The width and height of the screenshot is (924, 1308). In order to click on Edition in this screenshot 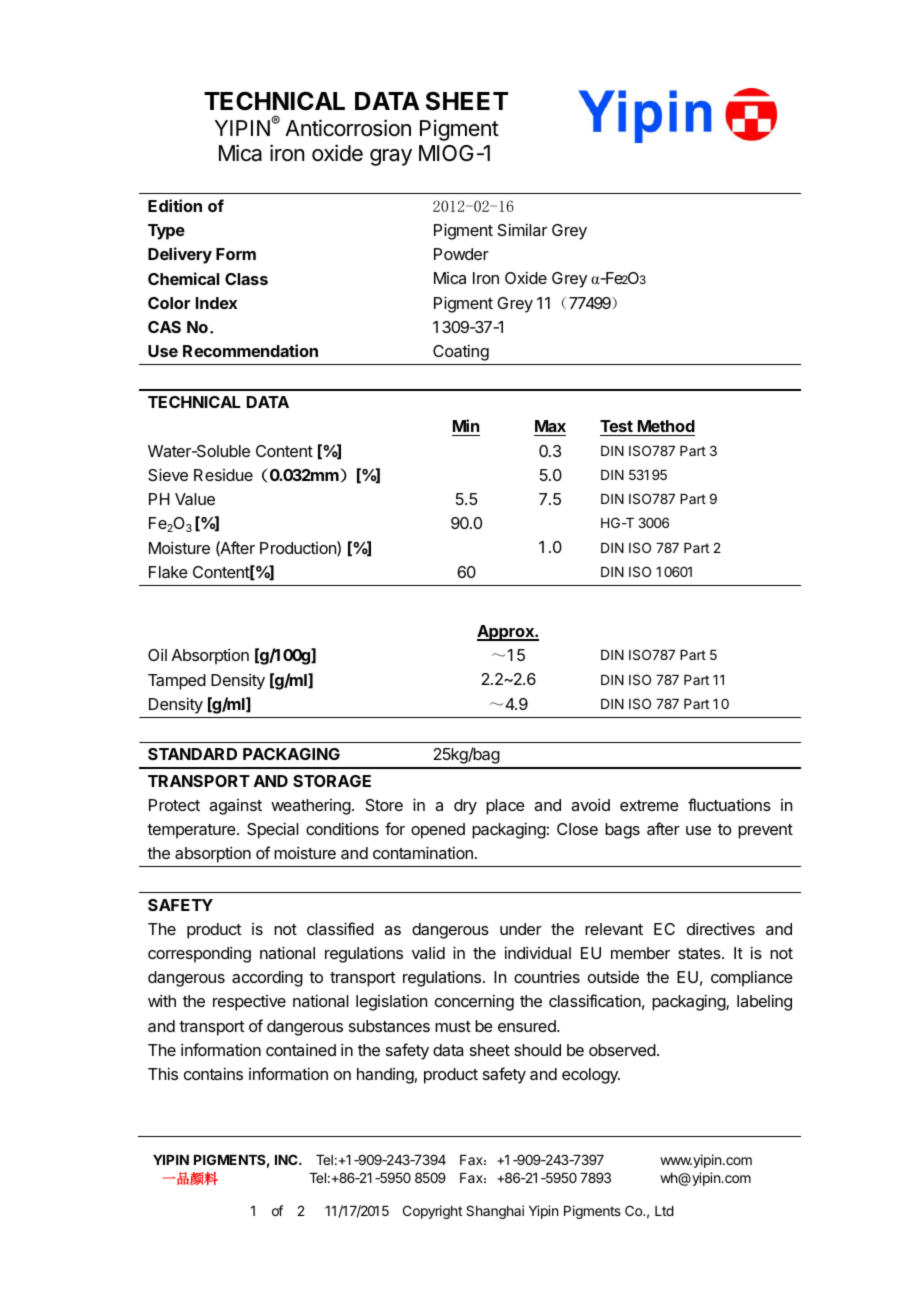, I will do `click(175, 205)`.
